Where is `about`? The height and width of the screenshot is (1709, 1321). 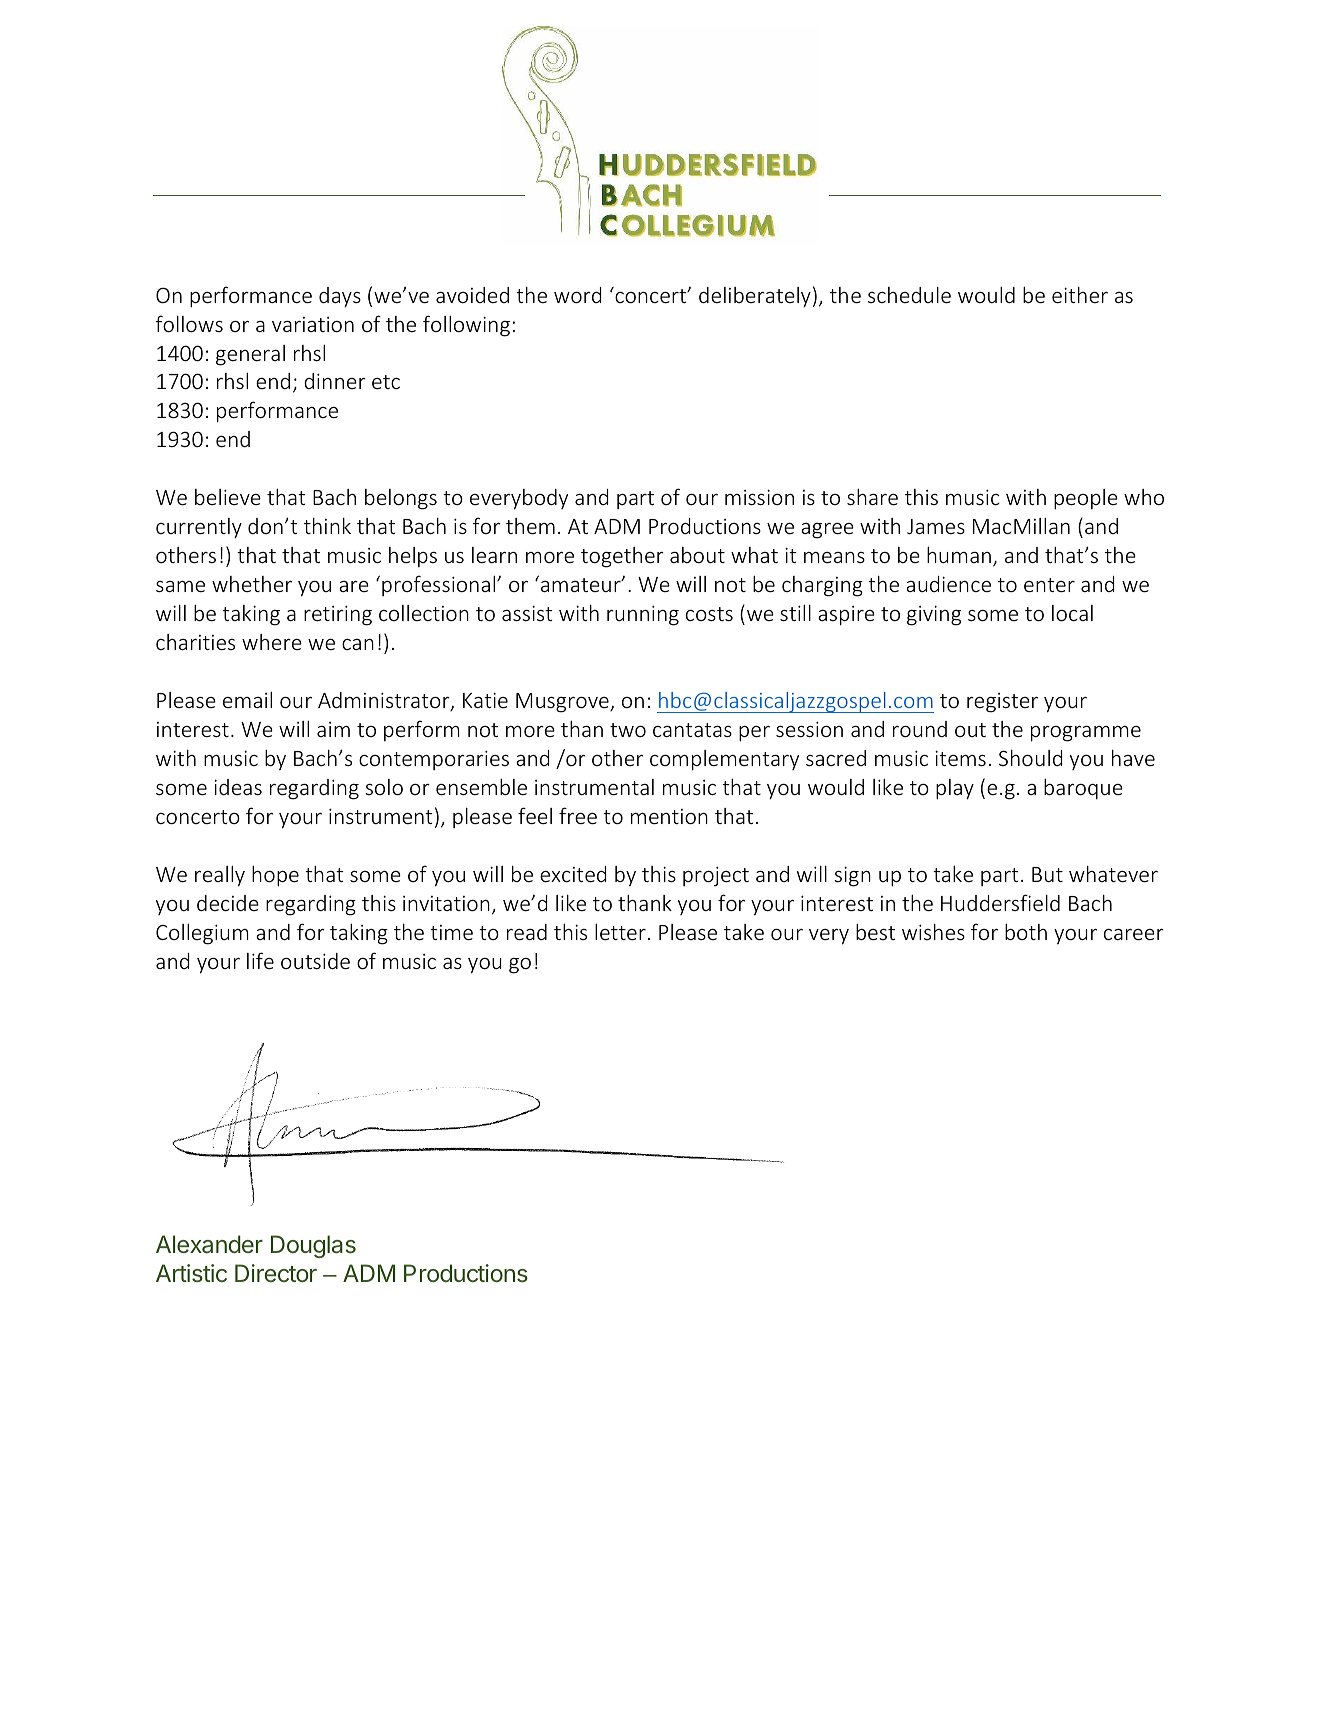
about is located at coordinates (697, 555).
